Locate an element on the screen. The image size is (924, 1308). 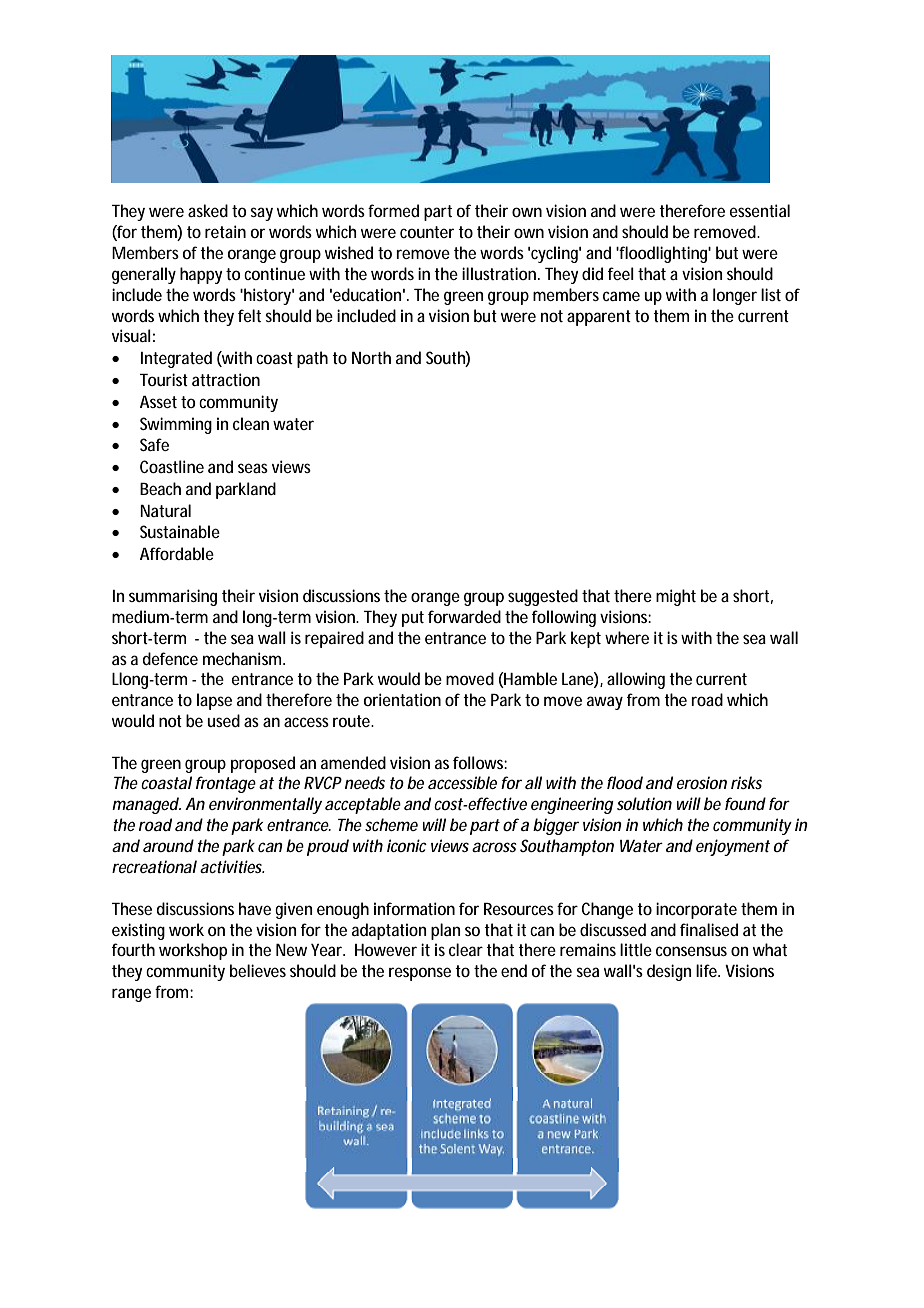
follows is located at coordinates (480, 762).
